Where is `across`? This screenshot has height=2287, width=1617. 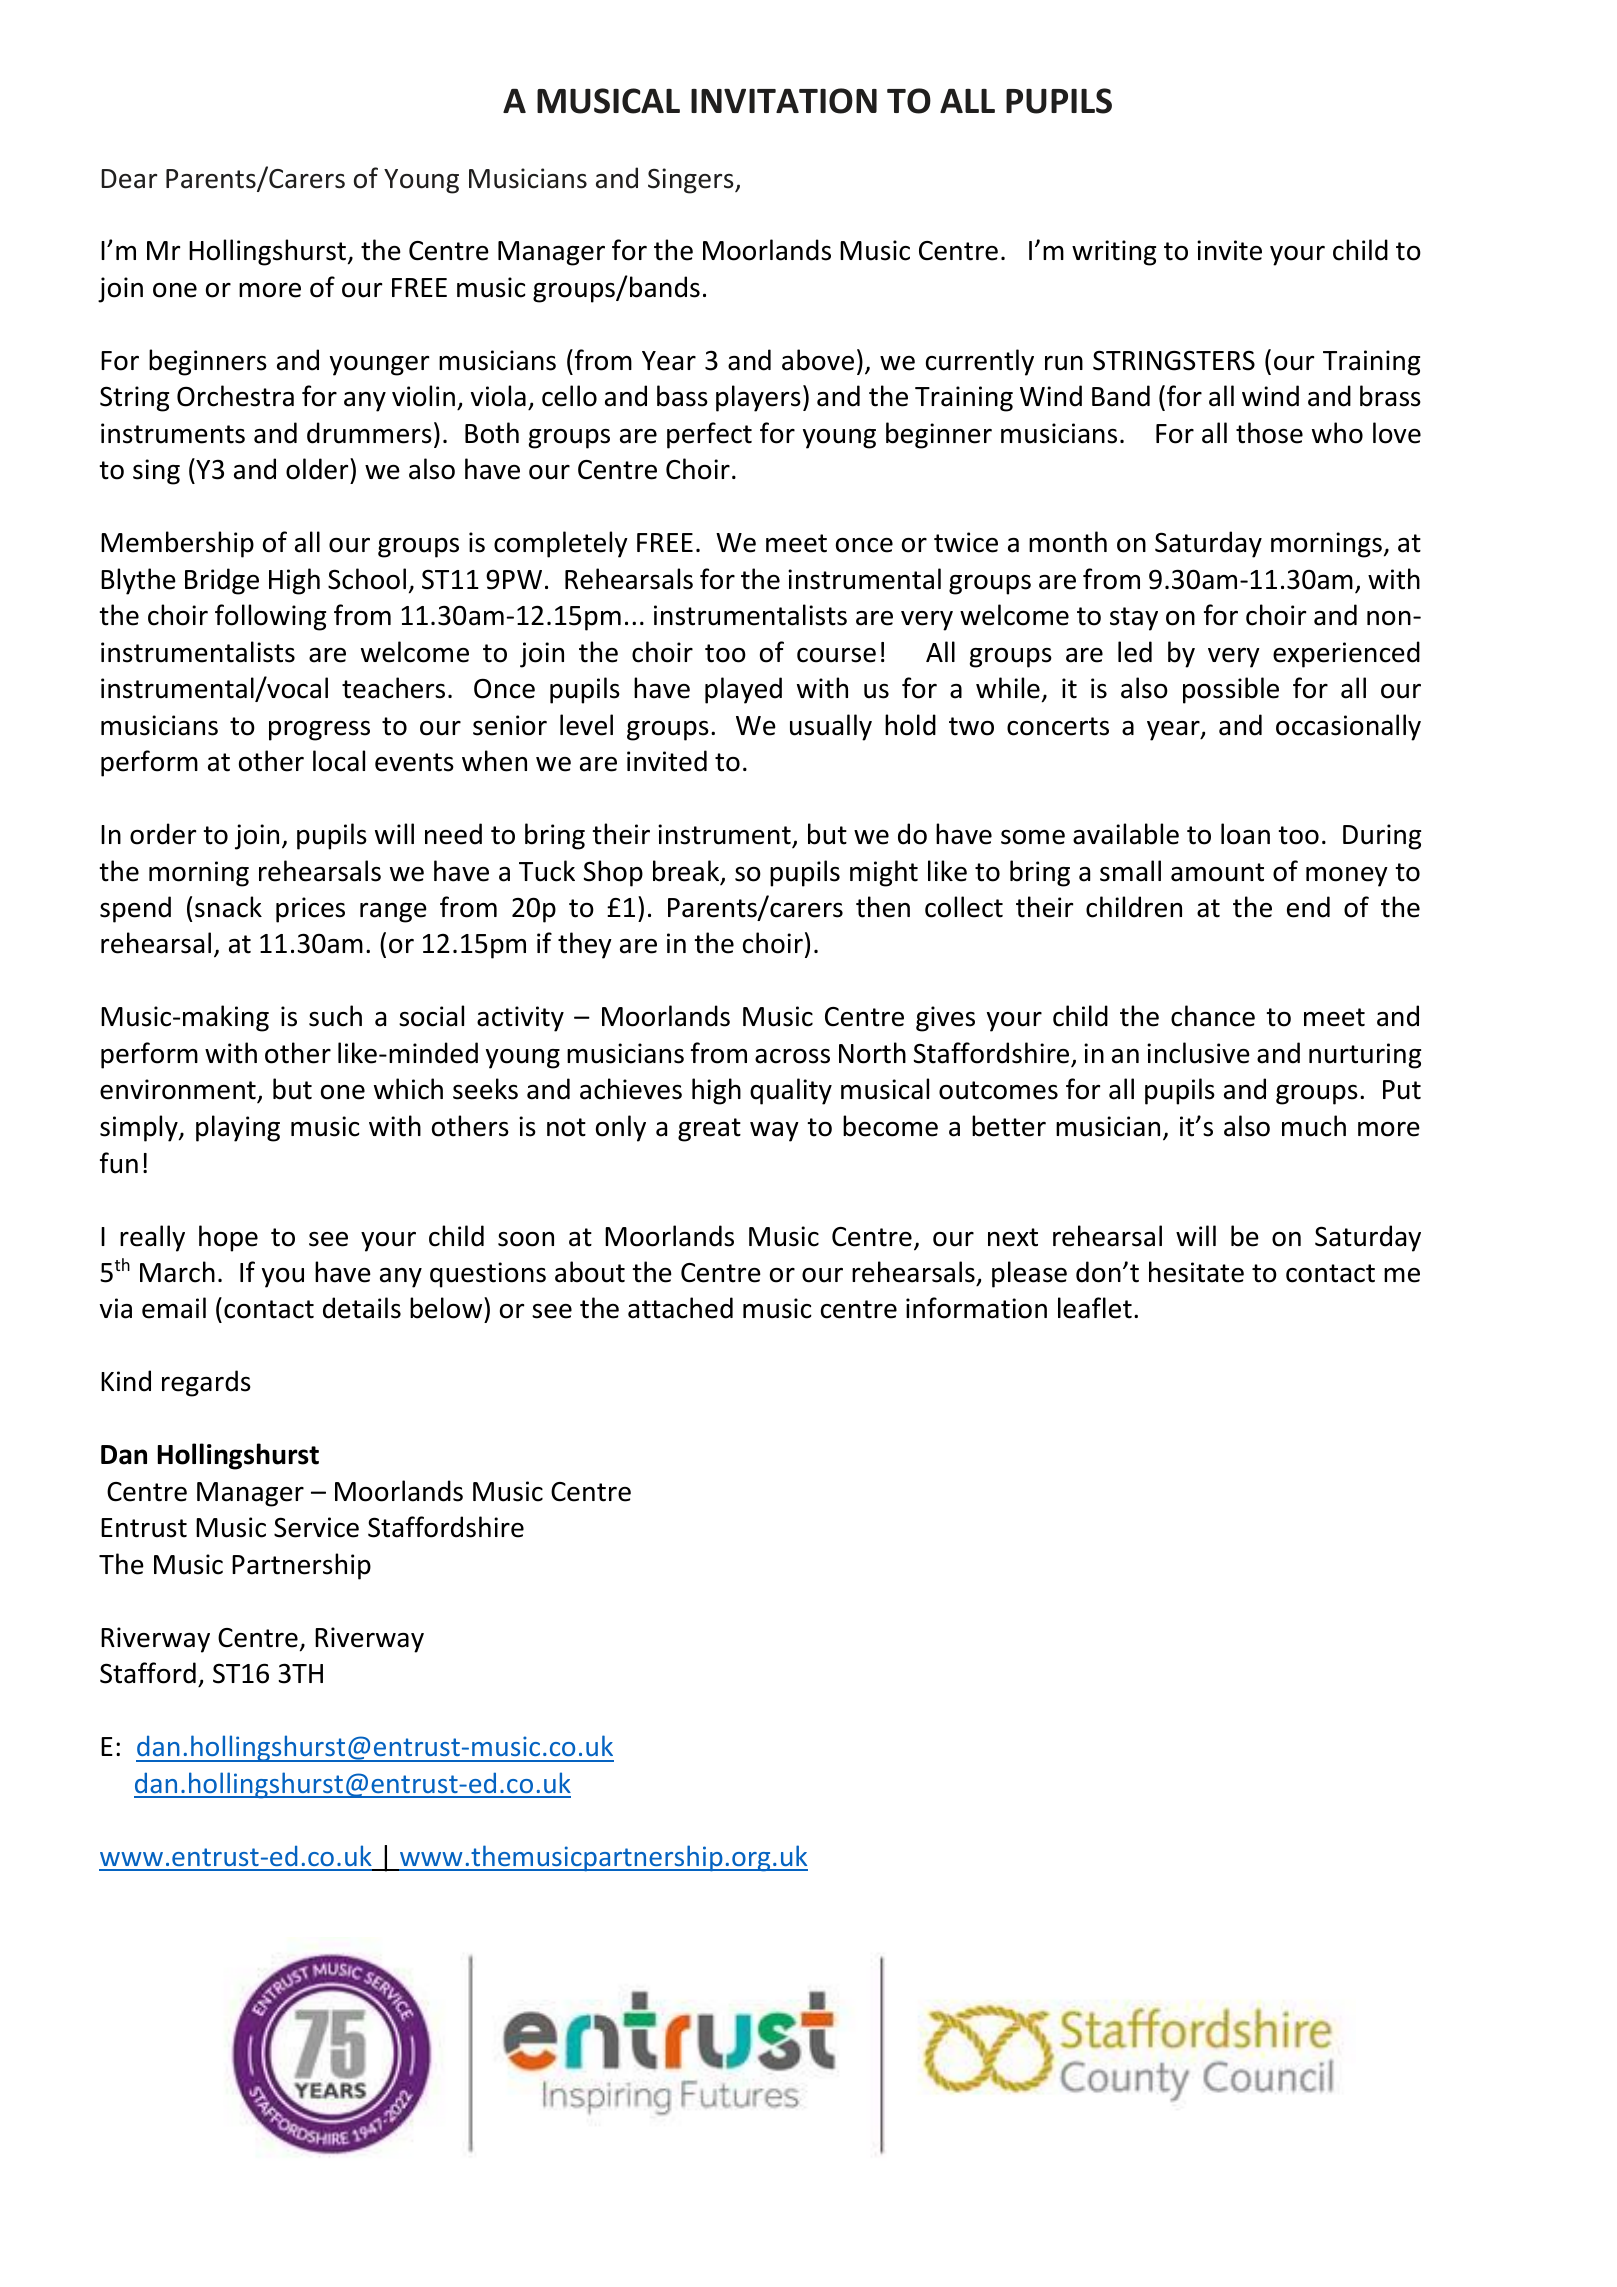
across is located at coordinates (792, 1056).
